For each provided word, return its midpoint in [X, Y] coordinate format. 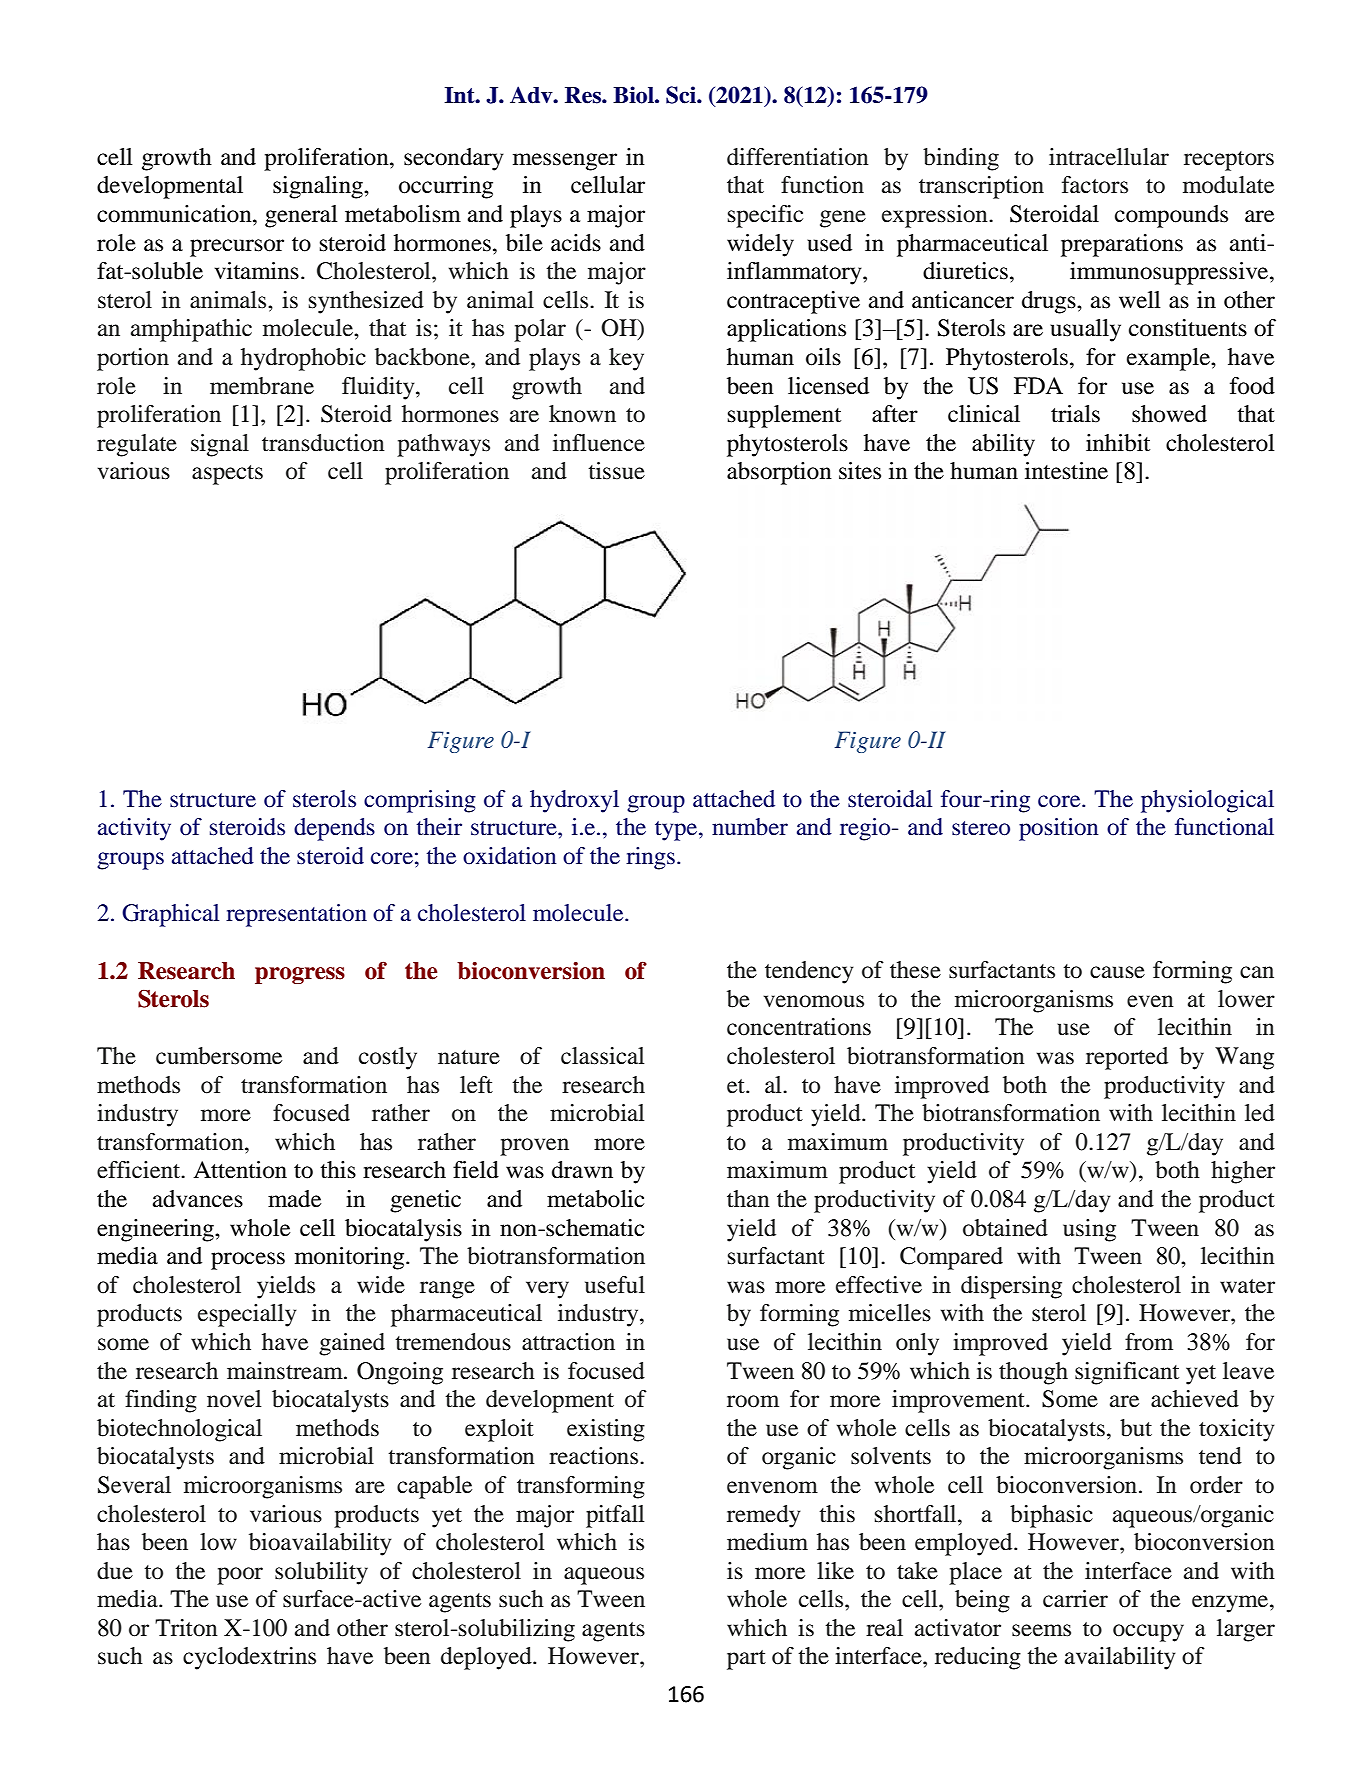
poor [240, 1576]
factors [1095, 185]
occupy [1148, 1633]
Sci [682, 95]
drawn [582, 1170]
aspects [227, 475]
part [746, 1660]
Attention [240, 1170]
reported [1127, 1058]
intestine [1066, 471]
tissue [616, 471]
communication [175, 214]
